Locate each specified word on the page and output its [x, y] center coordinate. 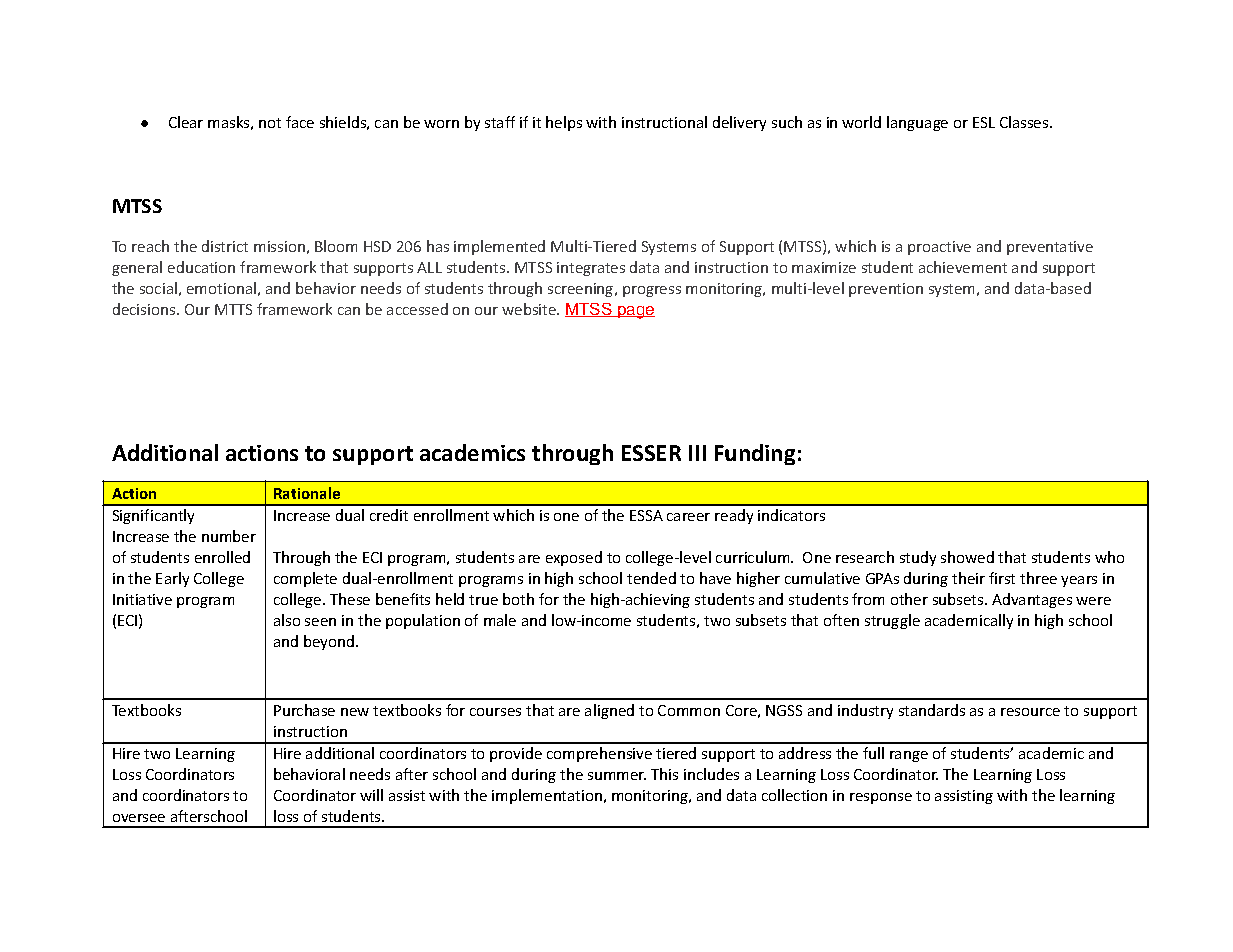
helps [564, 123]
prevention [886, 290]
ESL [984, 122]
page [635, 312]
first [1002, 578]
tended [651, 578]
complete [305, 579]
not [270, 123]
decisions [145, 309]
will [371, 795]
